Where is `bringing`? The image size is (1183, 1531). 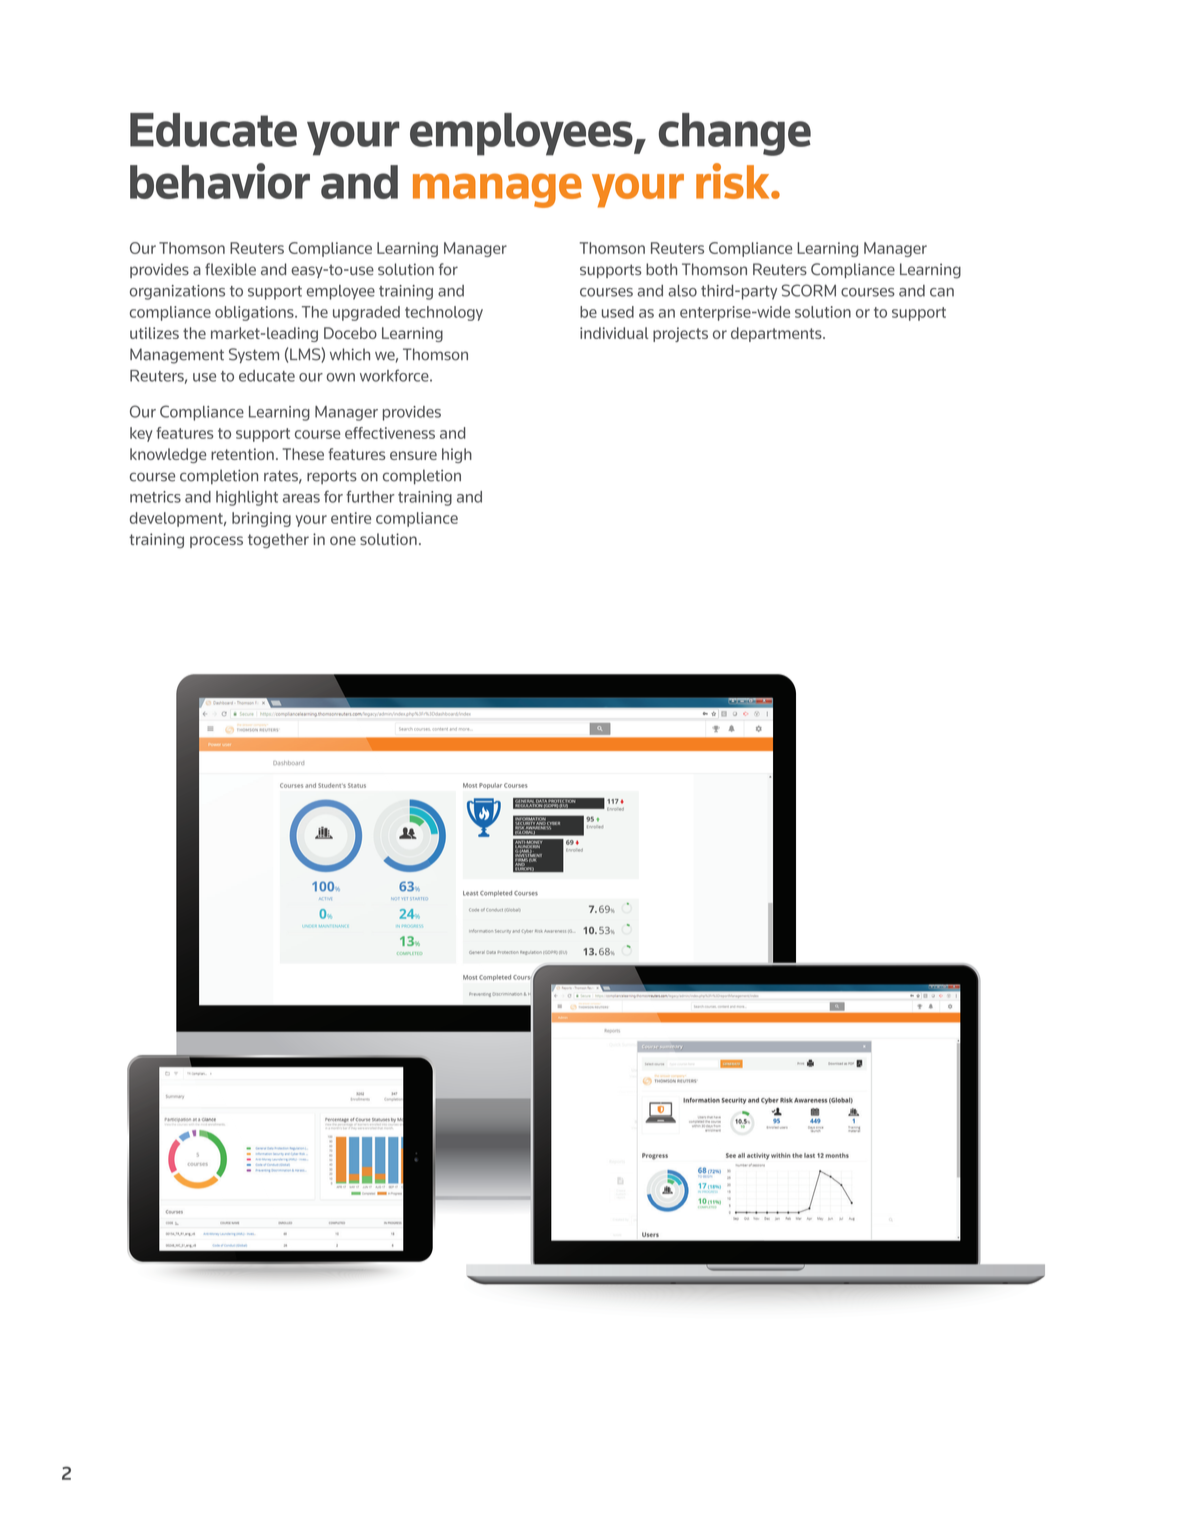 bringing is located at coordinates (261, 519).
